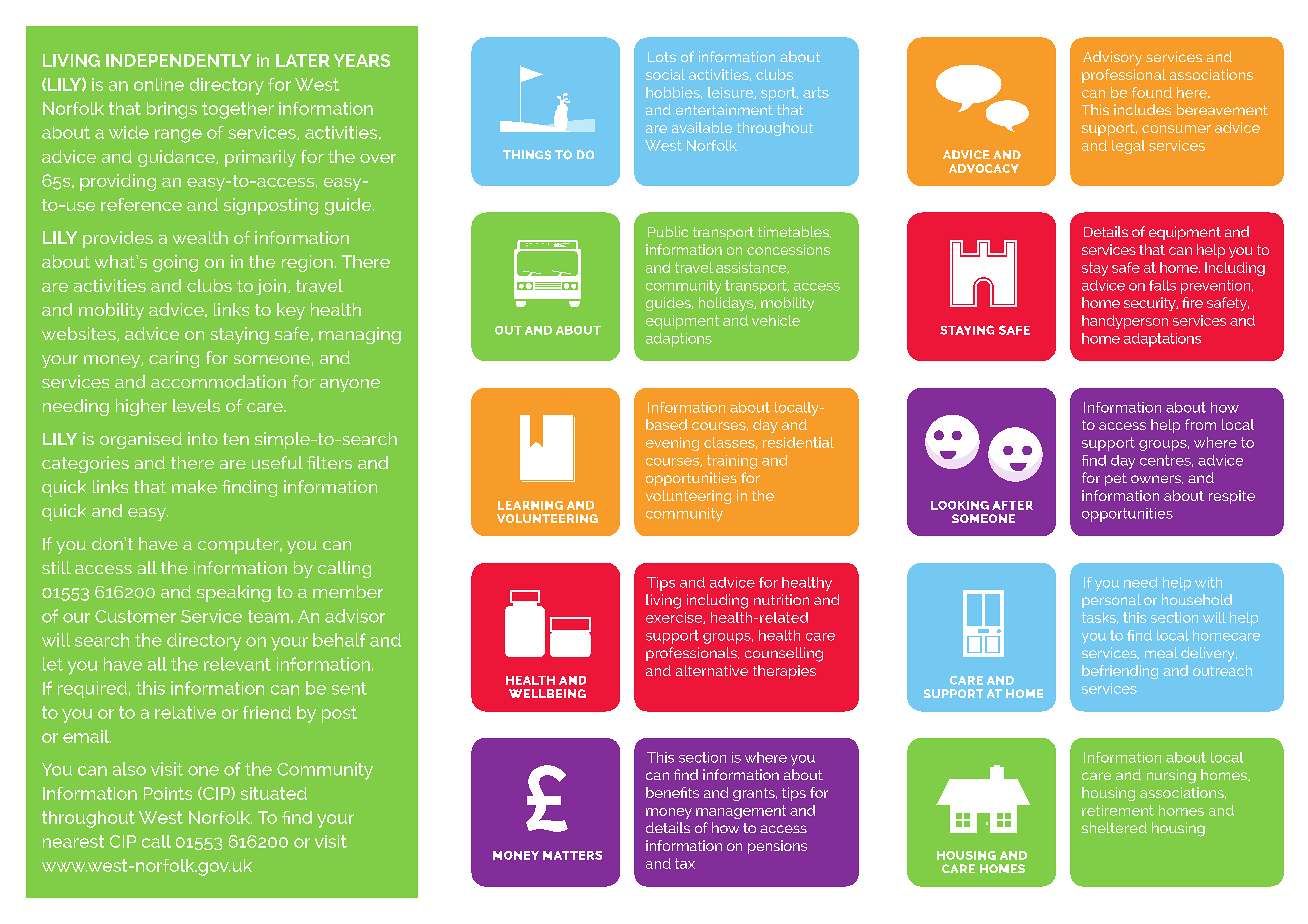  What do you see at coordinates (781, 599) in the page?
I see `nutrition` at bounding box center [781, 599].
